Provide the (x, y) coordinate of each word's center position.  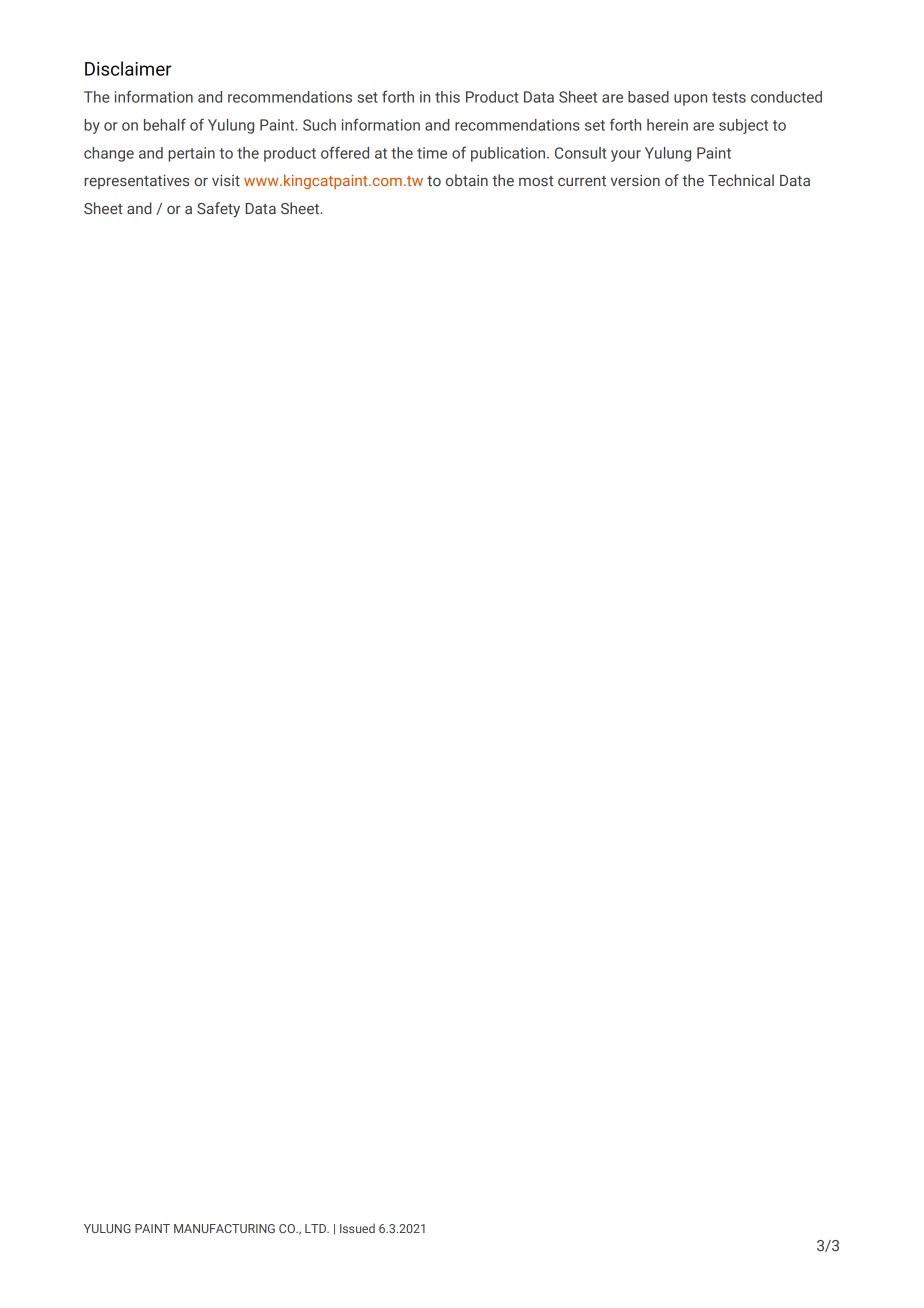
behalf (165, 124)
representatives (136, 182)
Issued (357, 1228)
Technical (741, 180)
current (582, 181)
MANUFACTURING (224, 1228)
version (635, 180)
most (536, 181)
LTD (316, 1228)
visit (226, 180)
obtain (467, 180)
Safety (218, 210)
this (447, 97)
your (626, 156)
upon (690, 100)
